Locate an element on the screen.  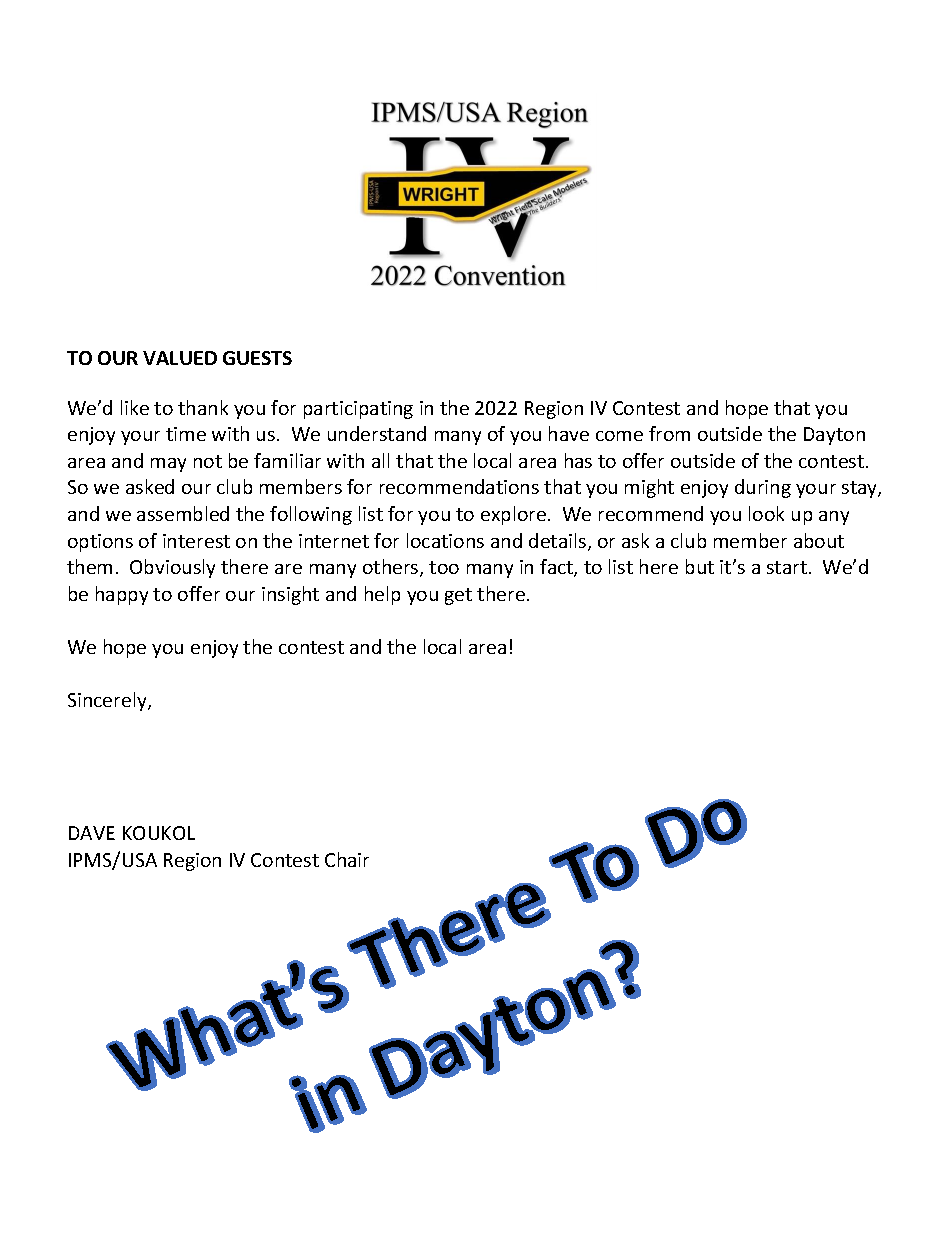
Chair is located at coordinates (347, 859).
